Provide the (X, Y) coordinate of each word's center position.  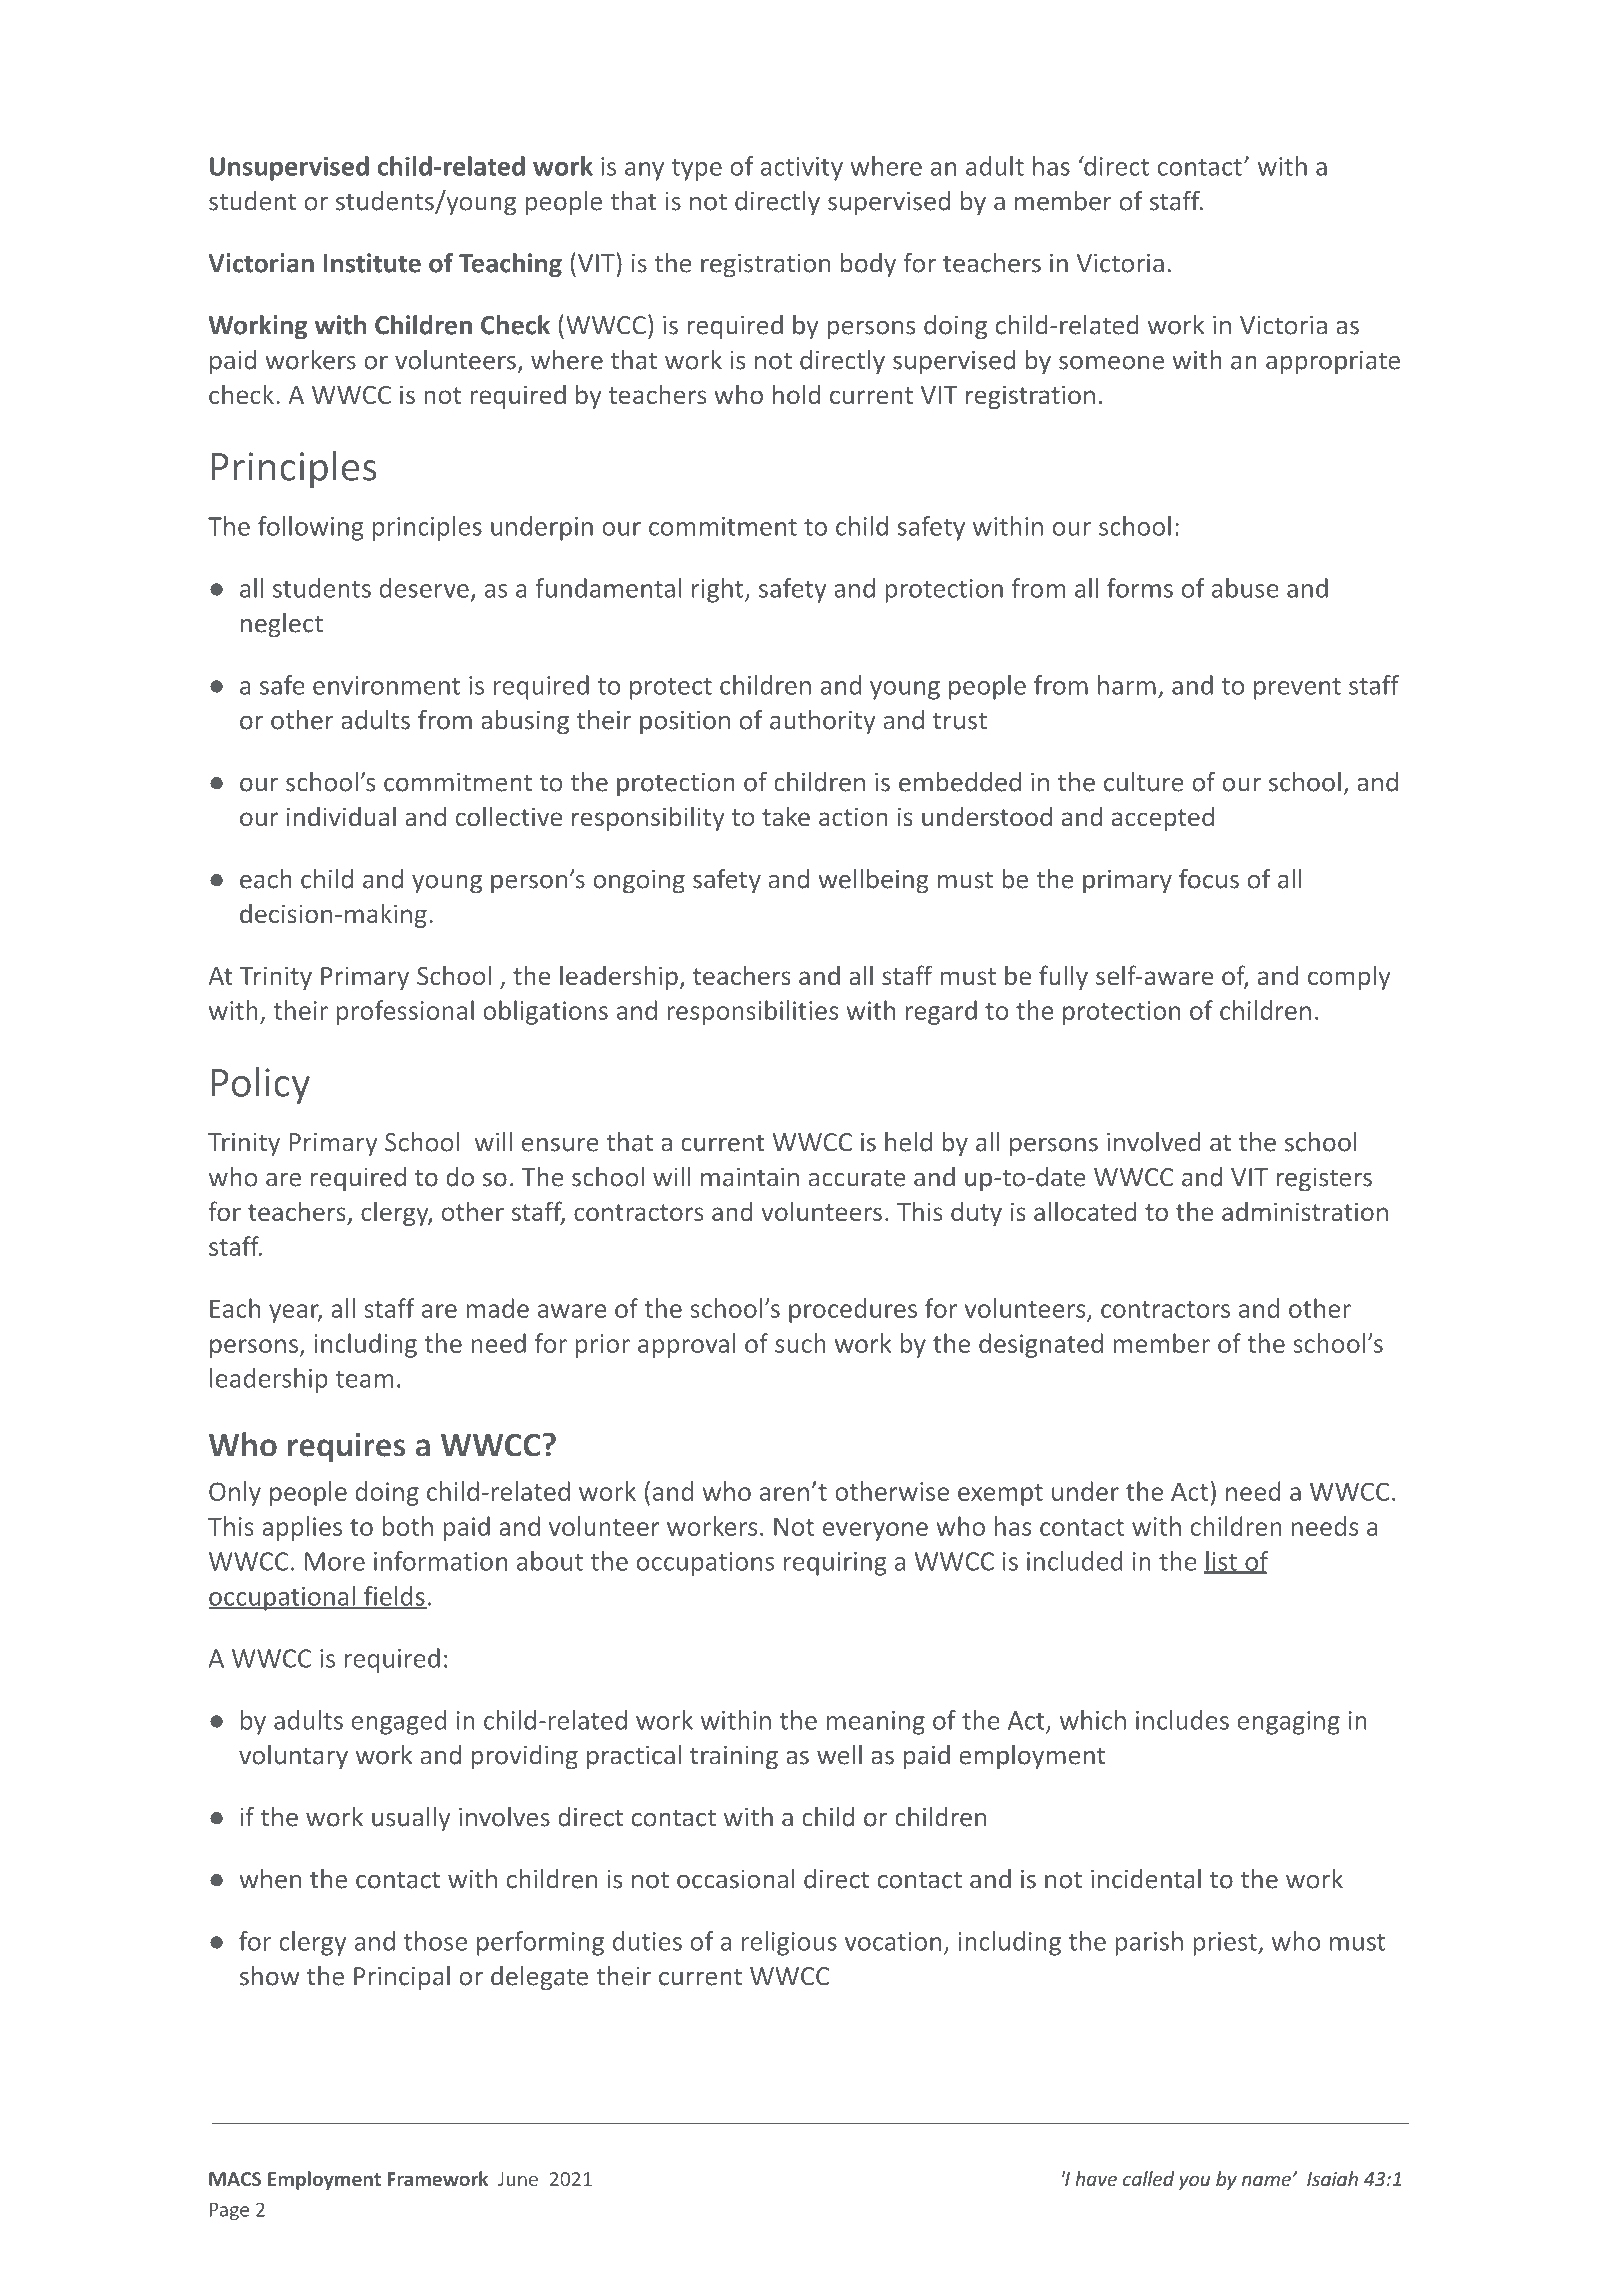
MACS (235, 2179)
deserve (424, 588)
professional (405, 1012)
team (364, 1379)
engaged (399, 1722)
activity (802, 169)
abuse (1245, 588)
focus (1209, 879)
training (734, 1758)
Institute (372, 263)
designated (1041, 1345)
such (800, 1343)
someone (1111, 363)
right (719, 590)
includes (1182, 1720)
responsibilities (752, 1012)
